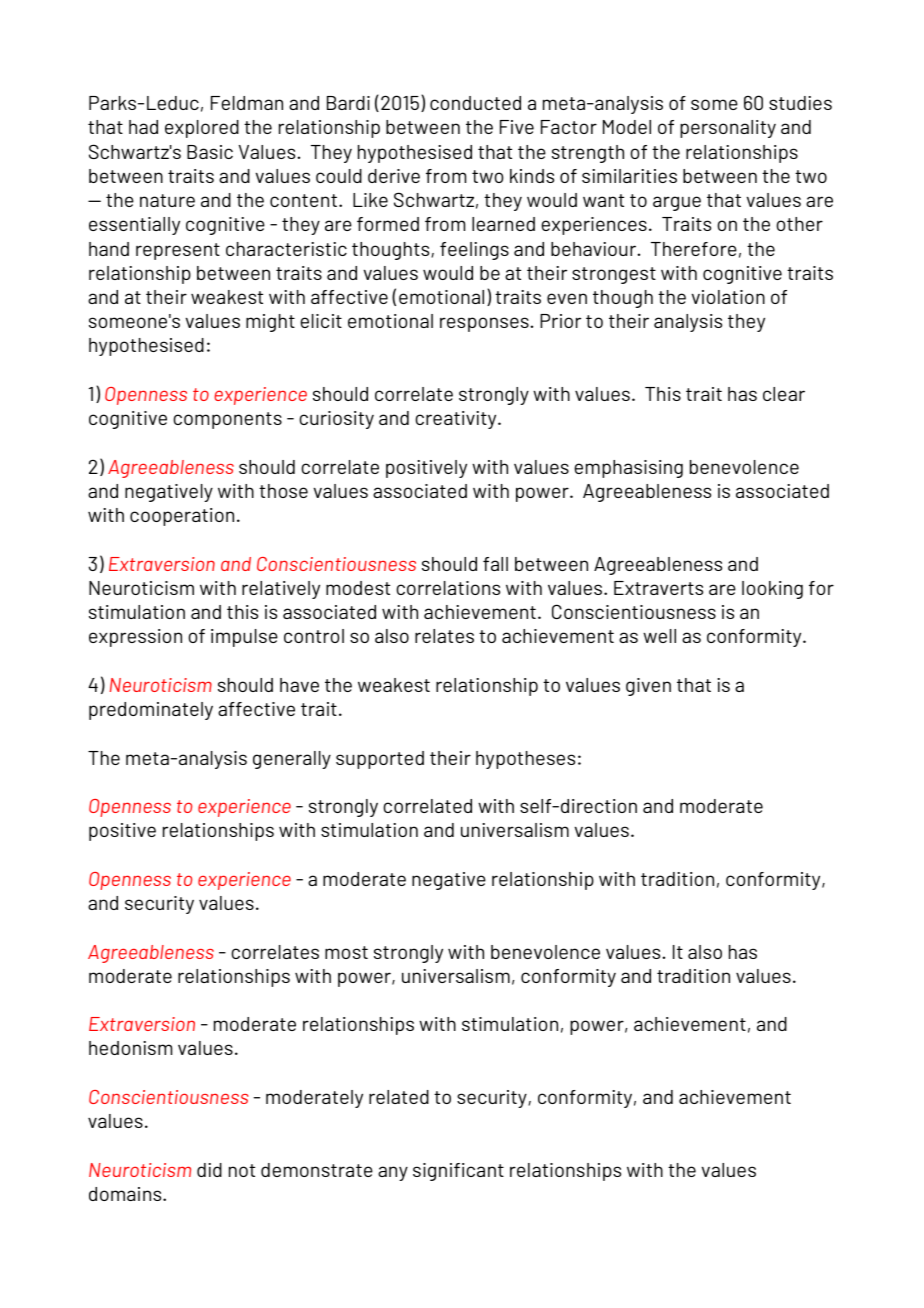 The image size is (924, 1308). I want to click on clear, so click(784, 394).
